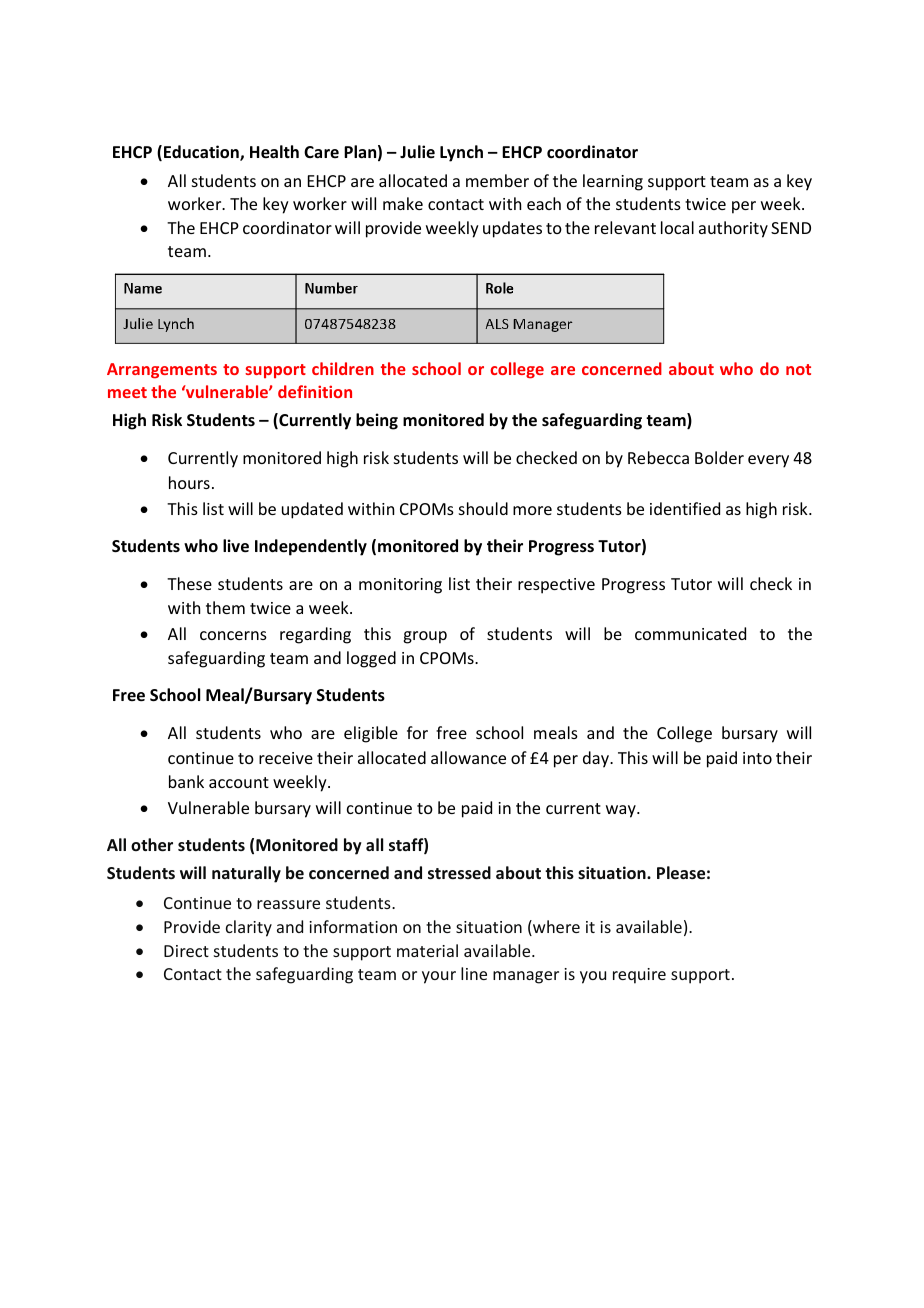 The height and width of the screenshot is (1308, 924). Describe the element at coordinates (189, 583) in the screenshot. I see `These` at that location.
